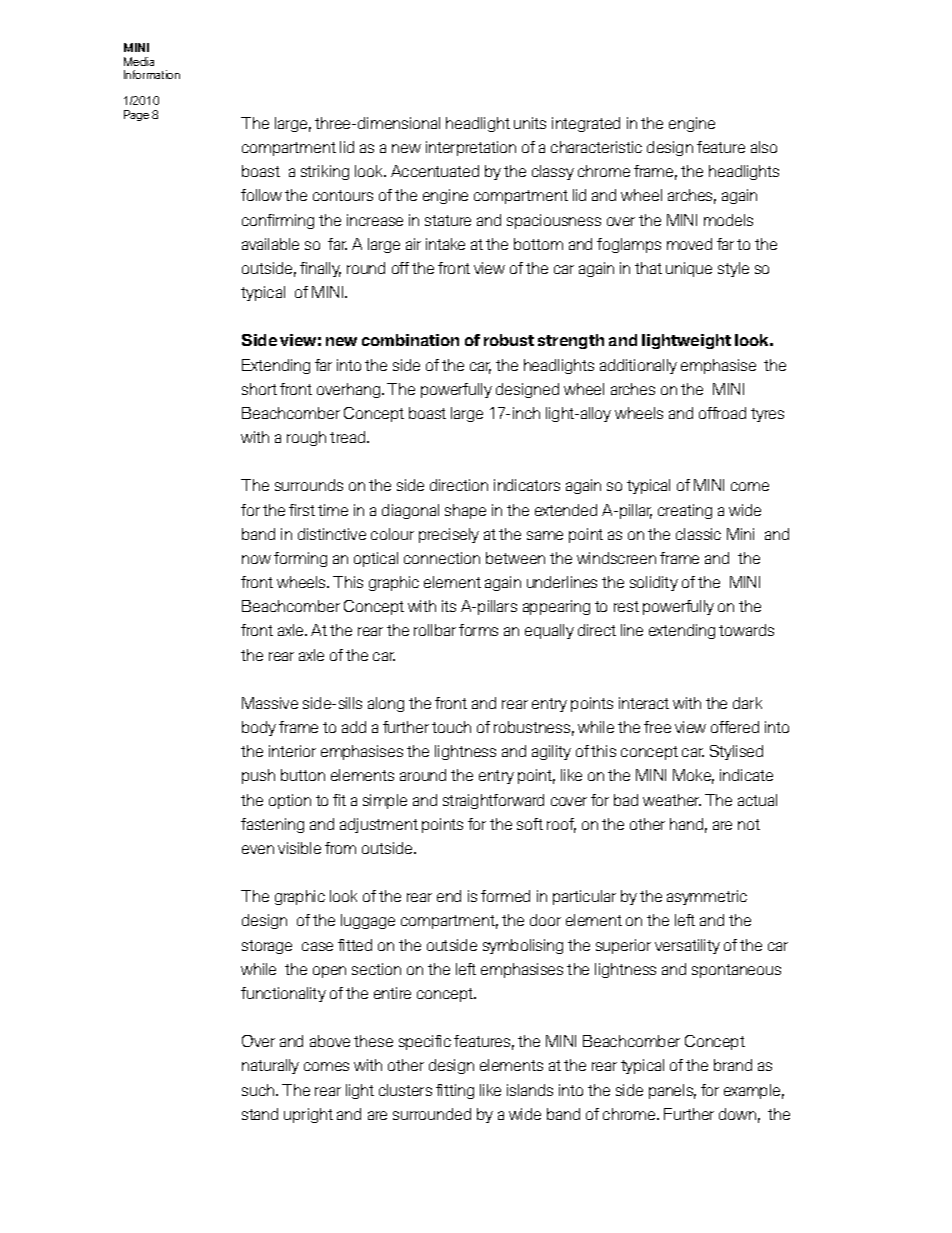  I want to click on interpretation, so click(471, 148).
